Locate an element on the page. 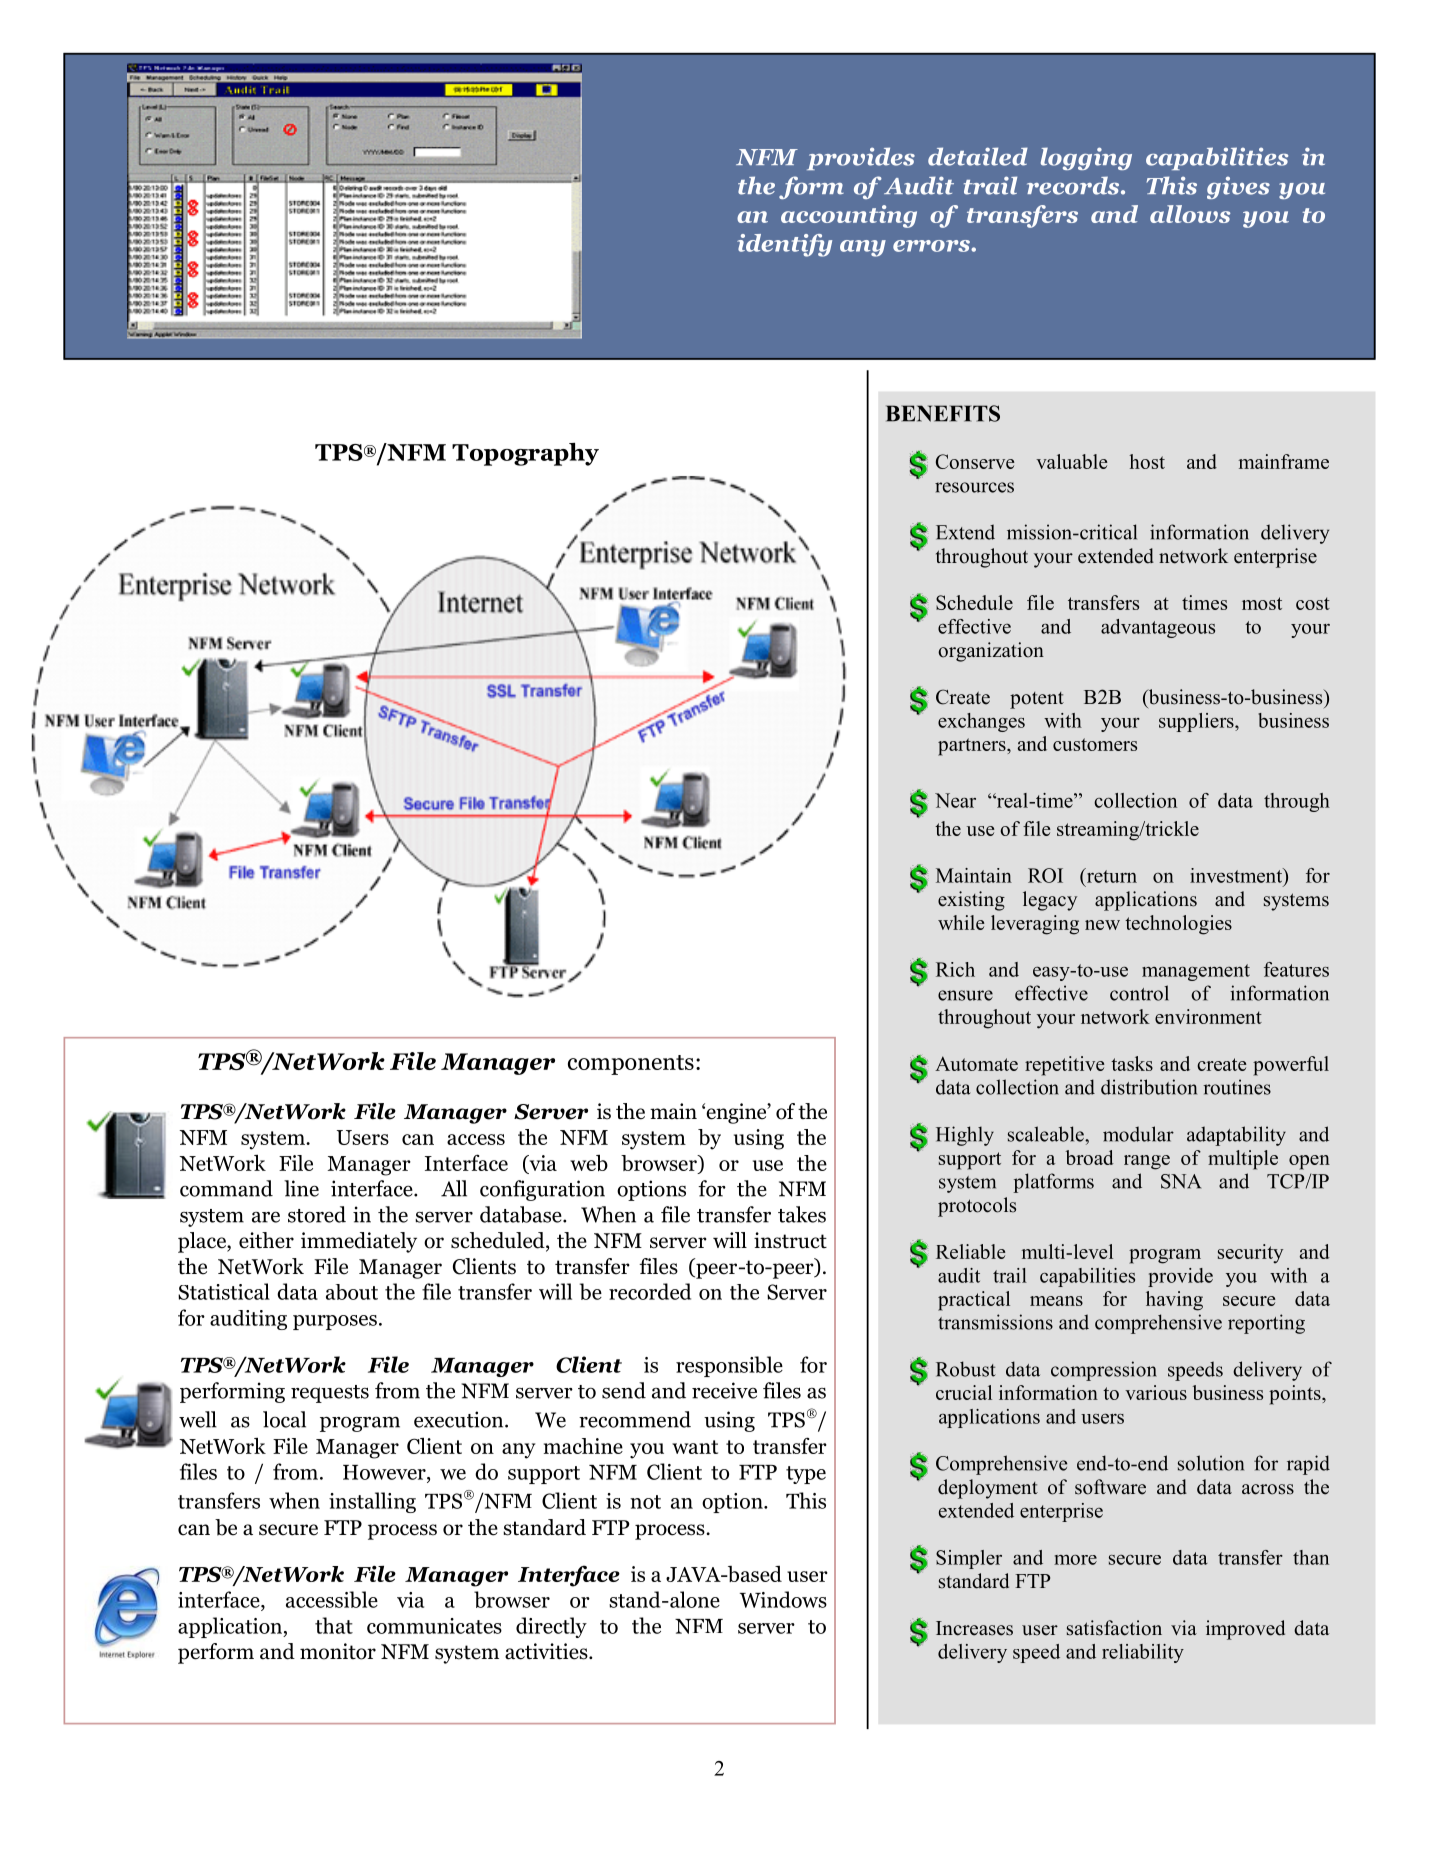  modular is located at coordinates (1138, 1134).
